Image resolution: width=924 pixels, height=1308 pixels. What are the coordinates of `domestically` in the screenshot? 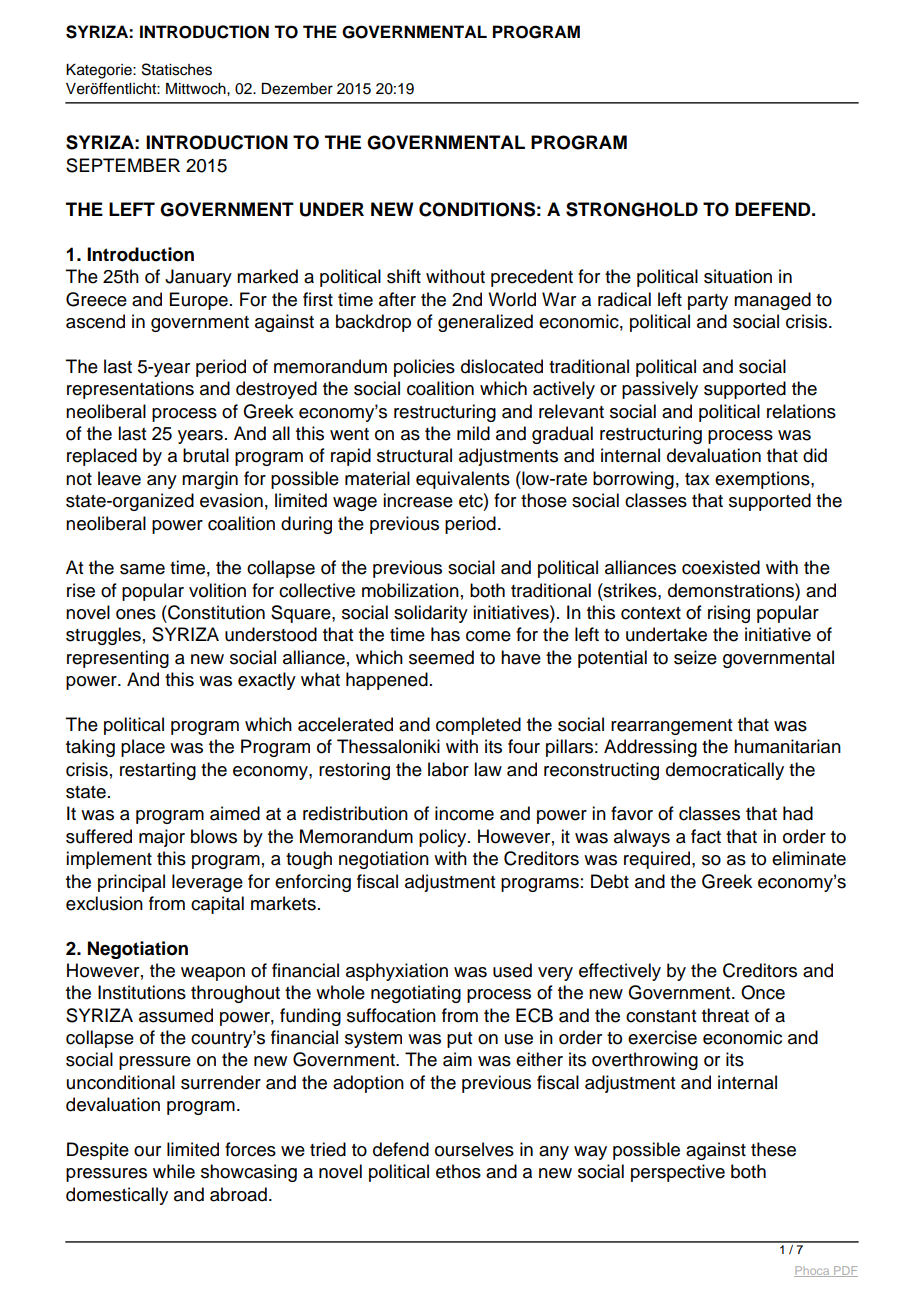 It's located at (117, 1196).
